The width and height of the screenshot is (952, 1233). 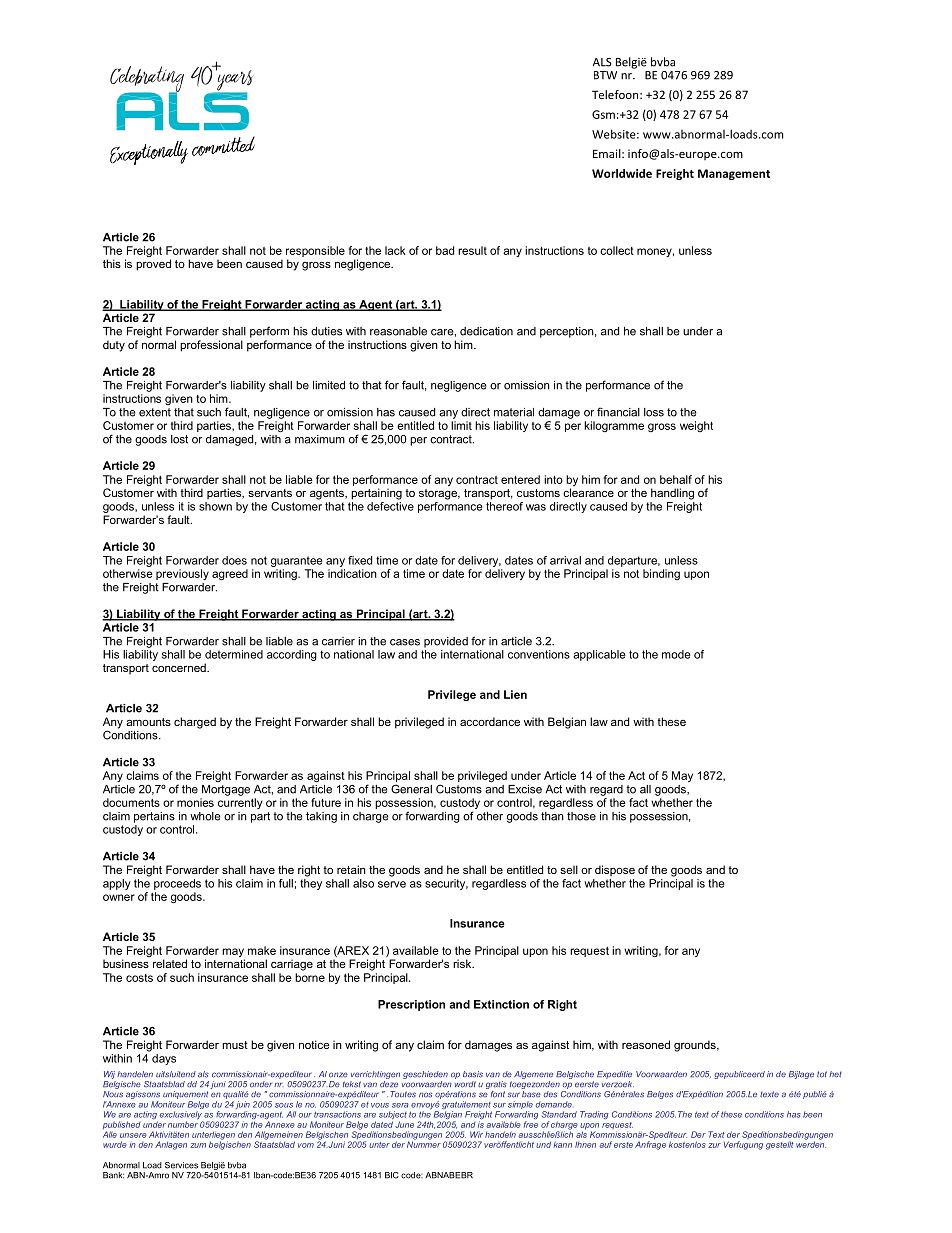 What do you see at coordinates (676, 654) in the screenshot?
I see `mode` at bounding box center [676, 654].
